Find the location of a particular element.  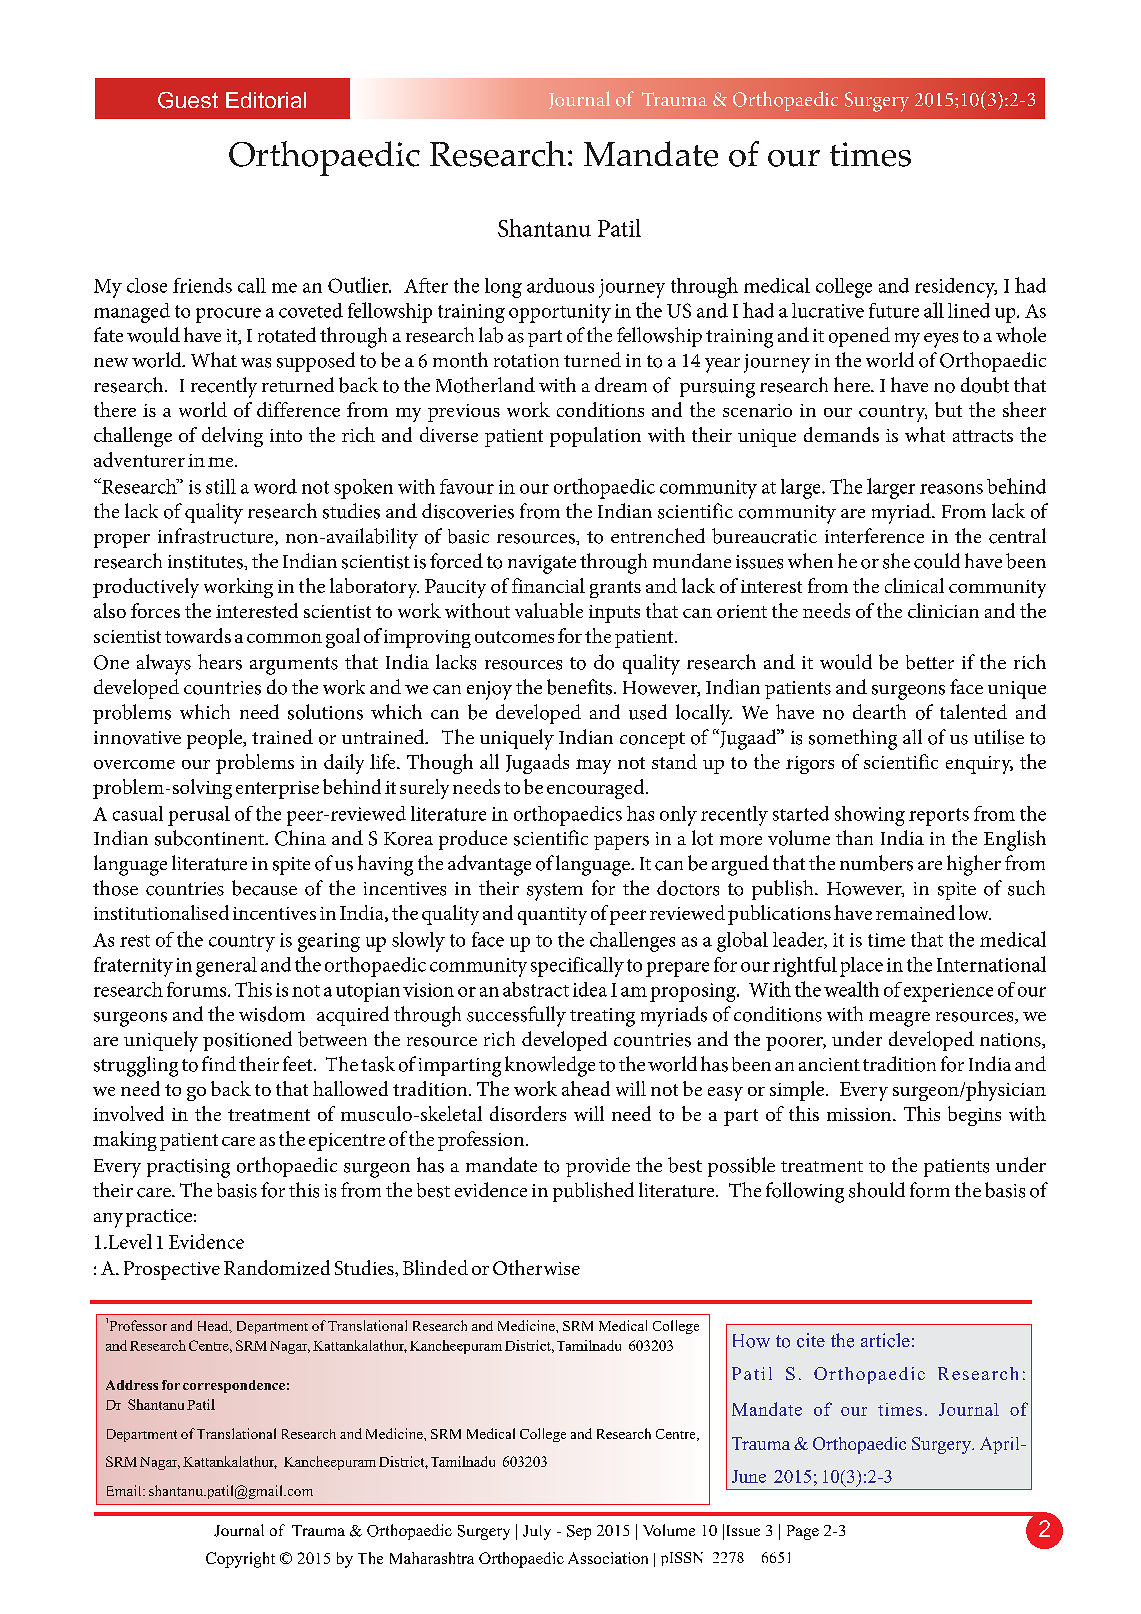

reports is located at coordinates (939, 817).
